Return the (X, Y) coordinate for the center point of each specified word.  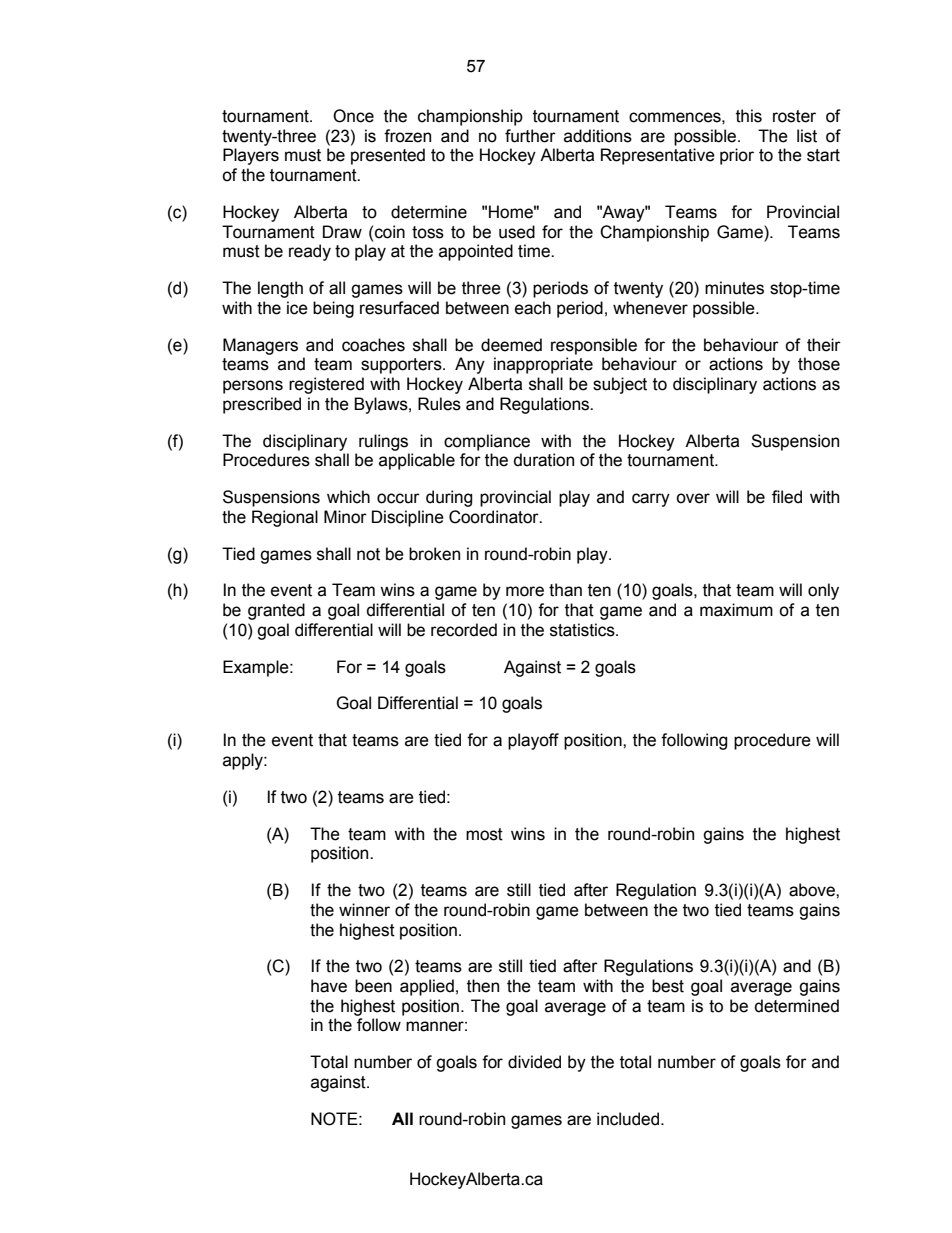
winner (364, 910)
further (530, 136)
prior (737, 156)
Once (353, 116)
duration (544, 460)
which (348, 497)
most (484, 834)
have (329, 986)
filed (787, 497)
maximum (736, 610)
